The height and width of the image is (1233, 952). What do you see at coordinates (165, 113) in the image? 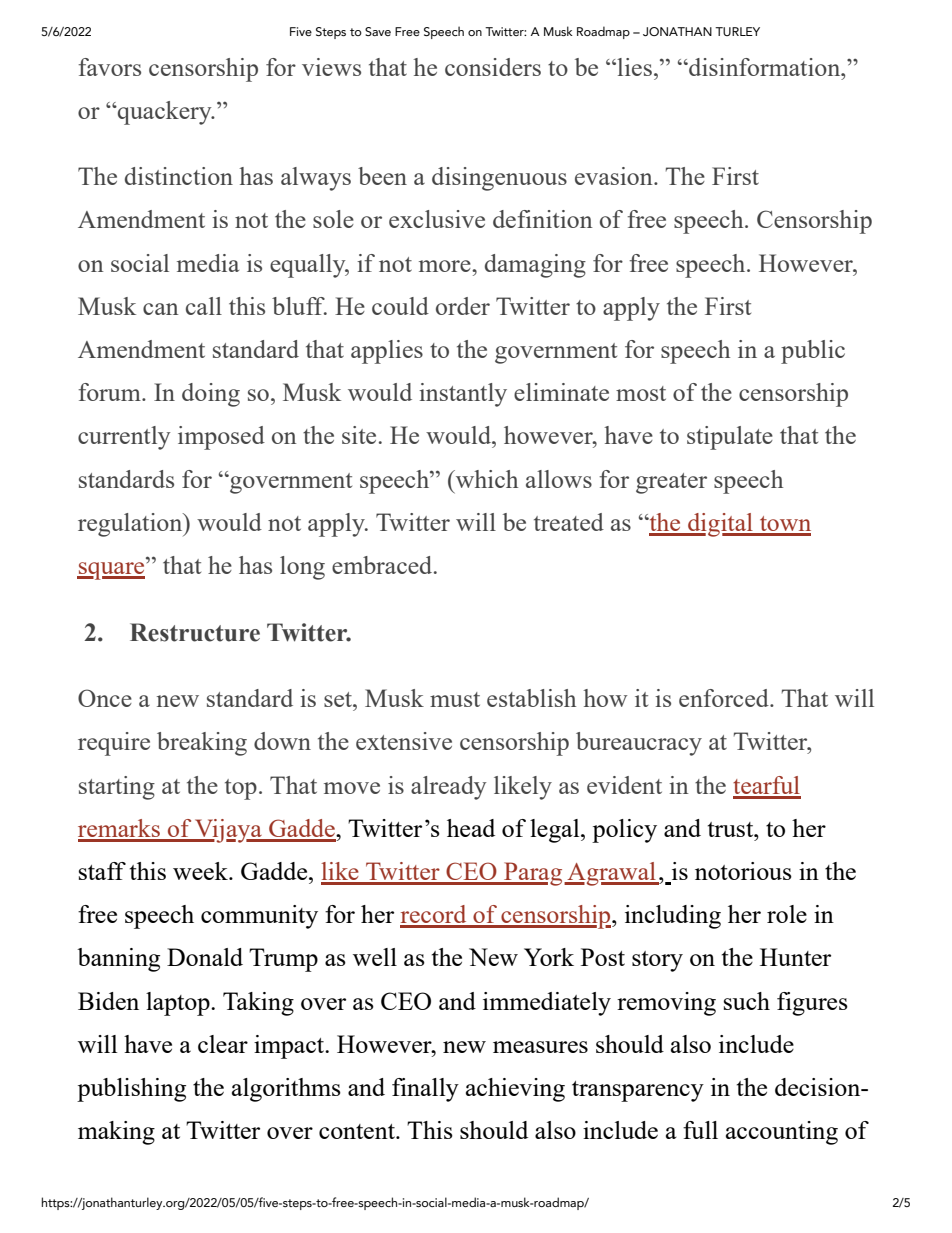
I see `quackery` at bounding box center [165, 113].
